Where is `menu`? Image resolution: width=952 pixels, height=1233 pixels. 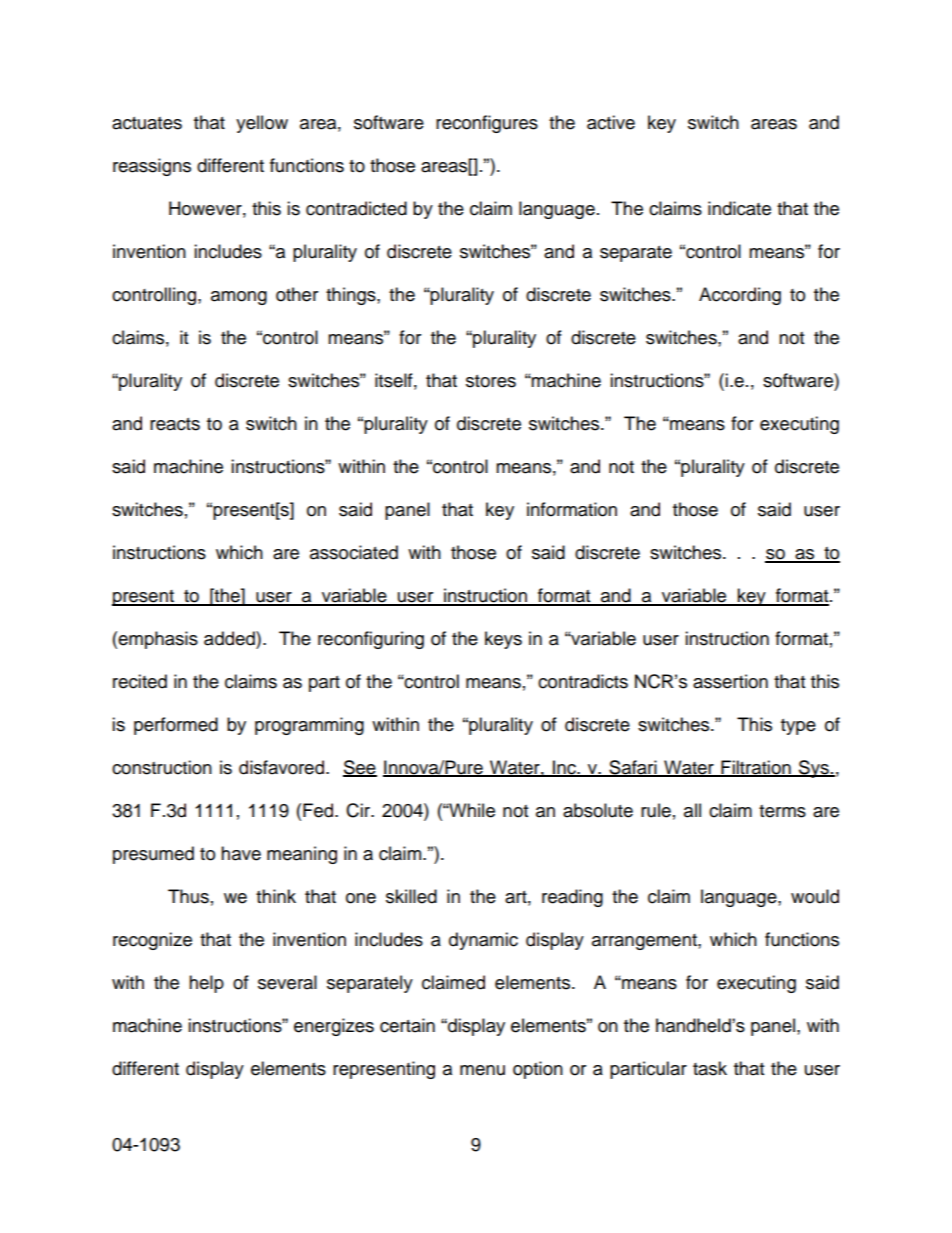
menu is located at coordinates (482, 1070).
